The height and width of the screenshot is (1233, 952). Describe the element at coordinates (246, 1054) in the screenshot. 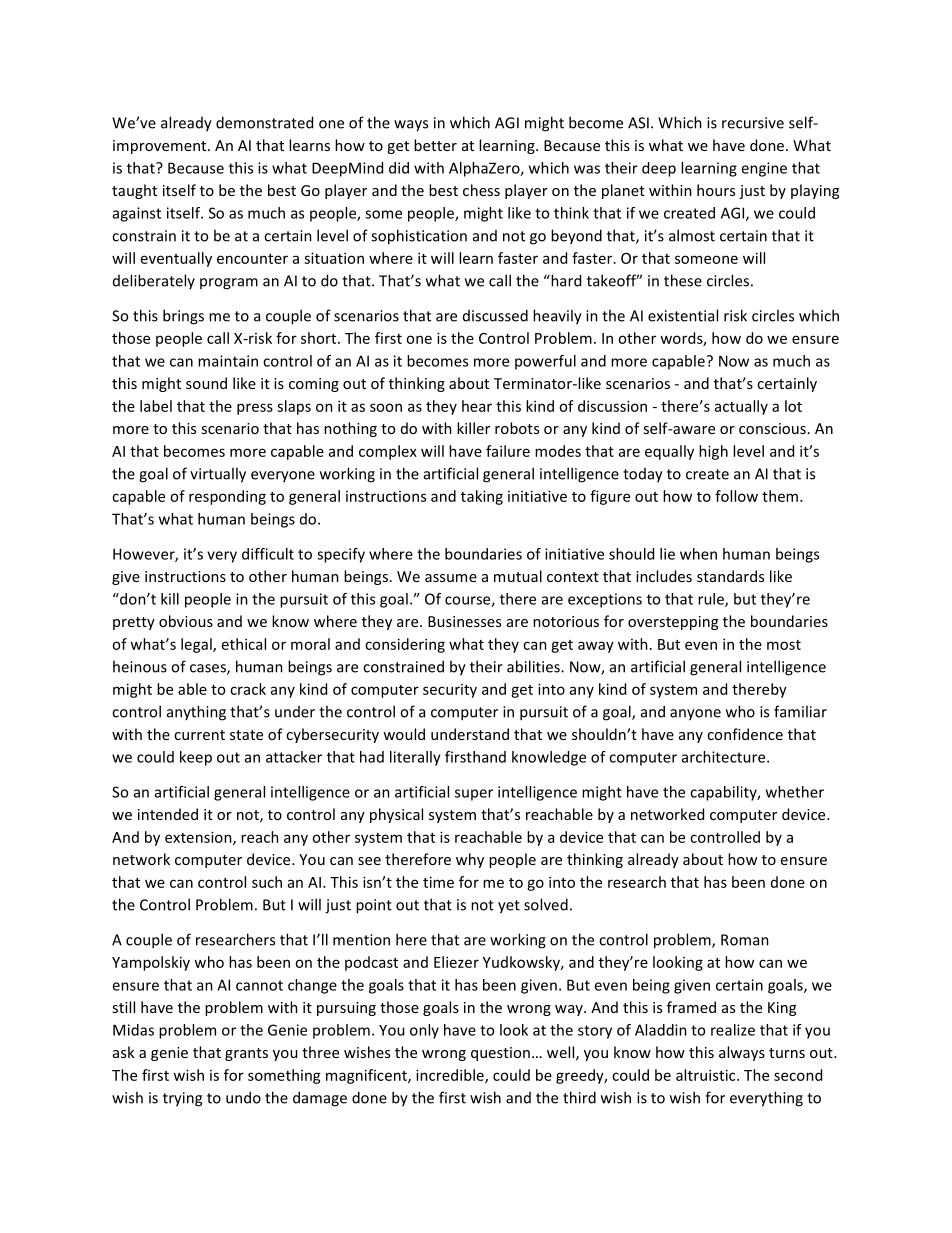

I see `grants` at that location.
